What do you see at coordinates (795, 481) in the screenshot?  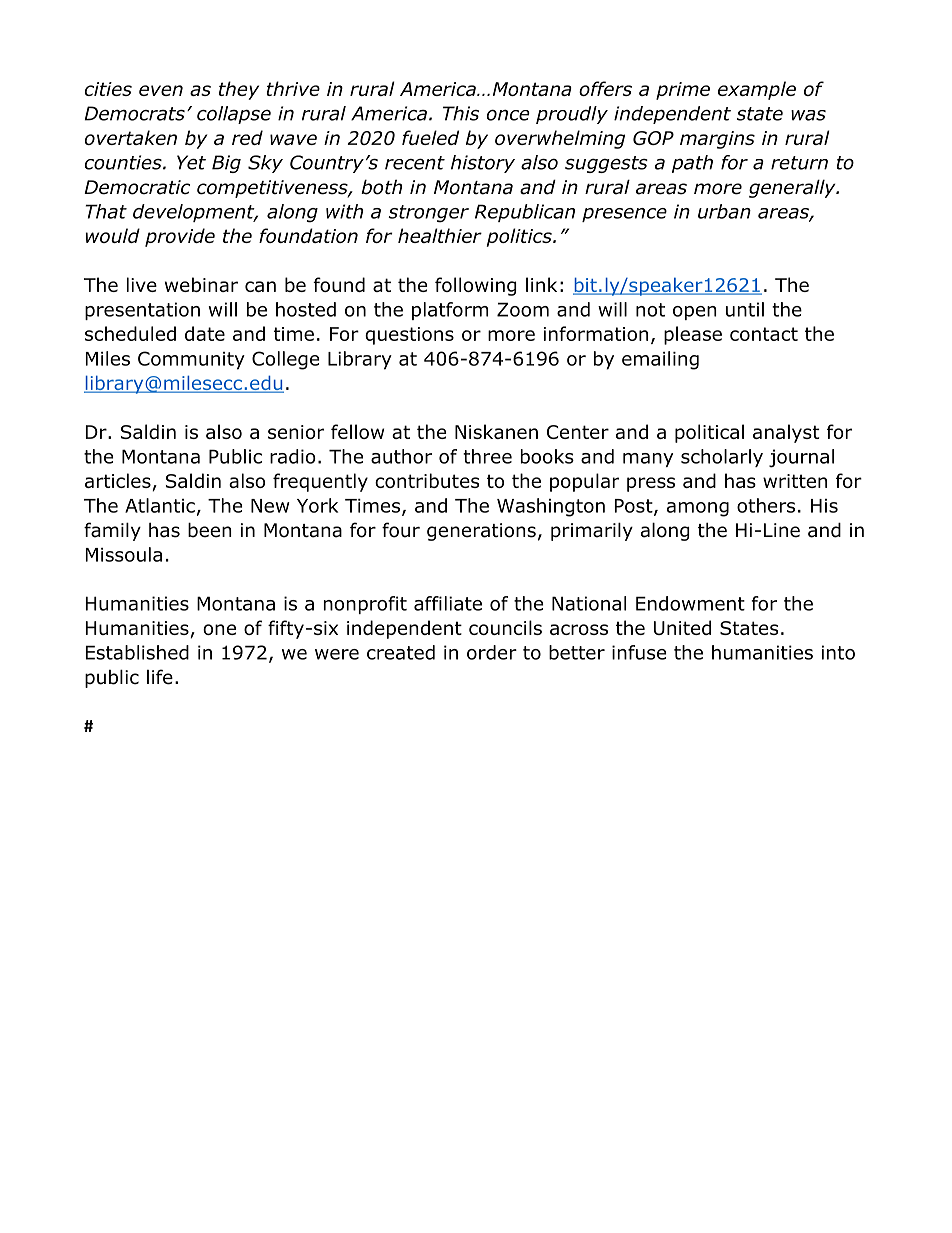 I see `written` at bounding box center [795, 481].
